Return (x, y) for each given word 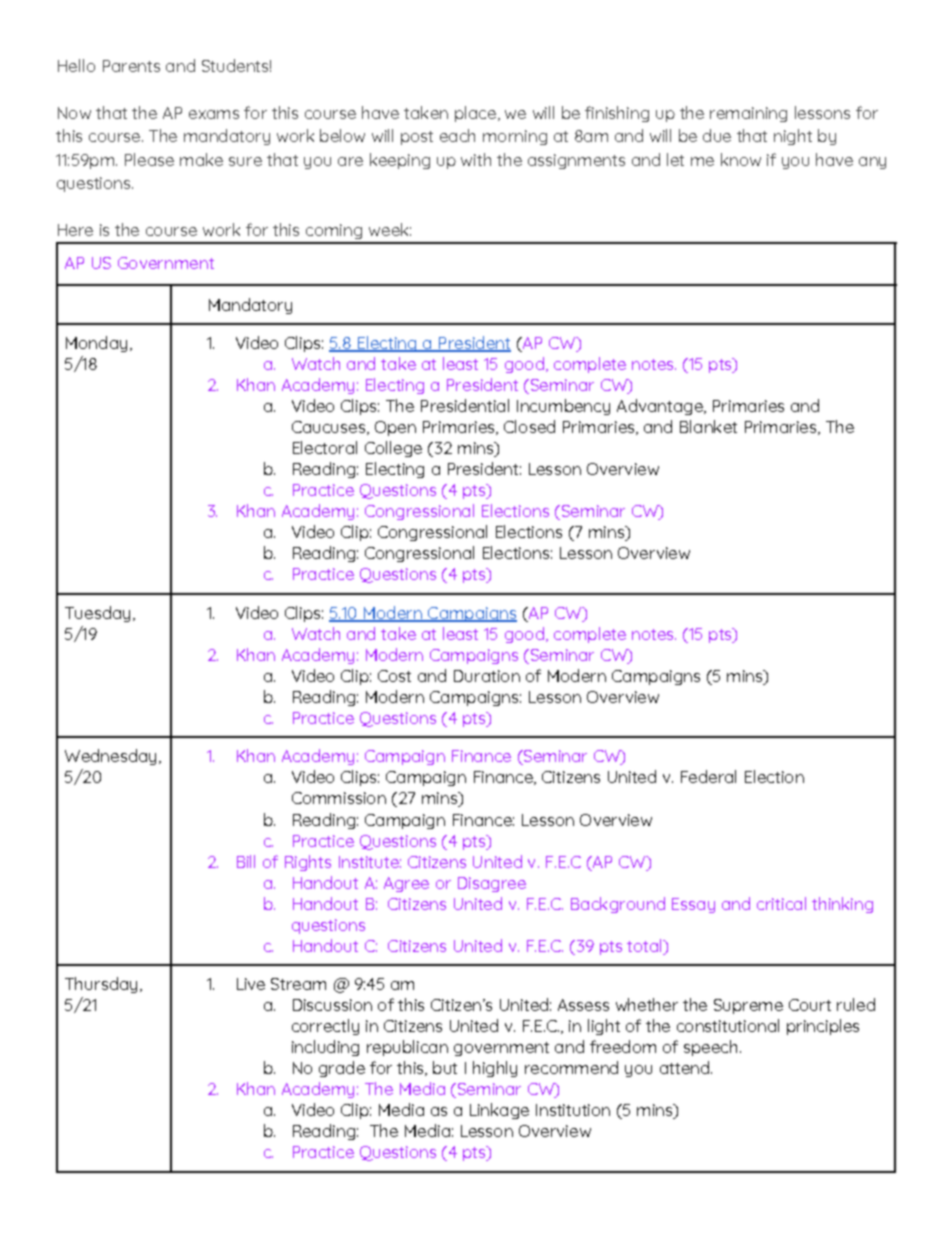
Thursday (101, 985)
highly (495, 1069)
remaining (748, 114)
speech (710, 1048)
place (475, 114)
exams (214, 114)
